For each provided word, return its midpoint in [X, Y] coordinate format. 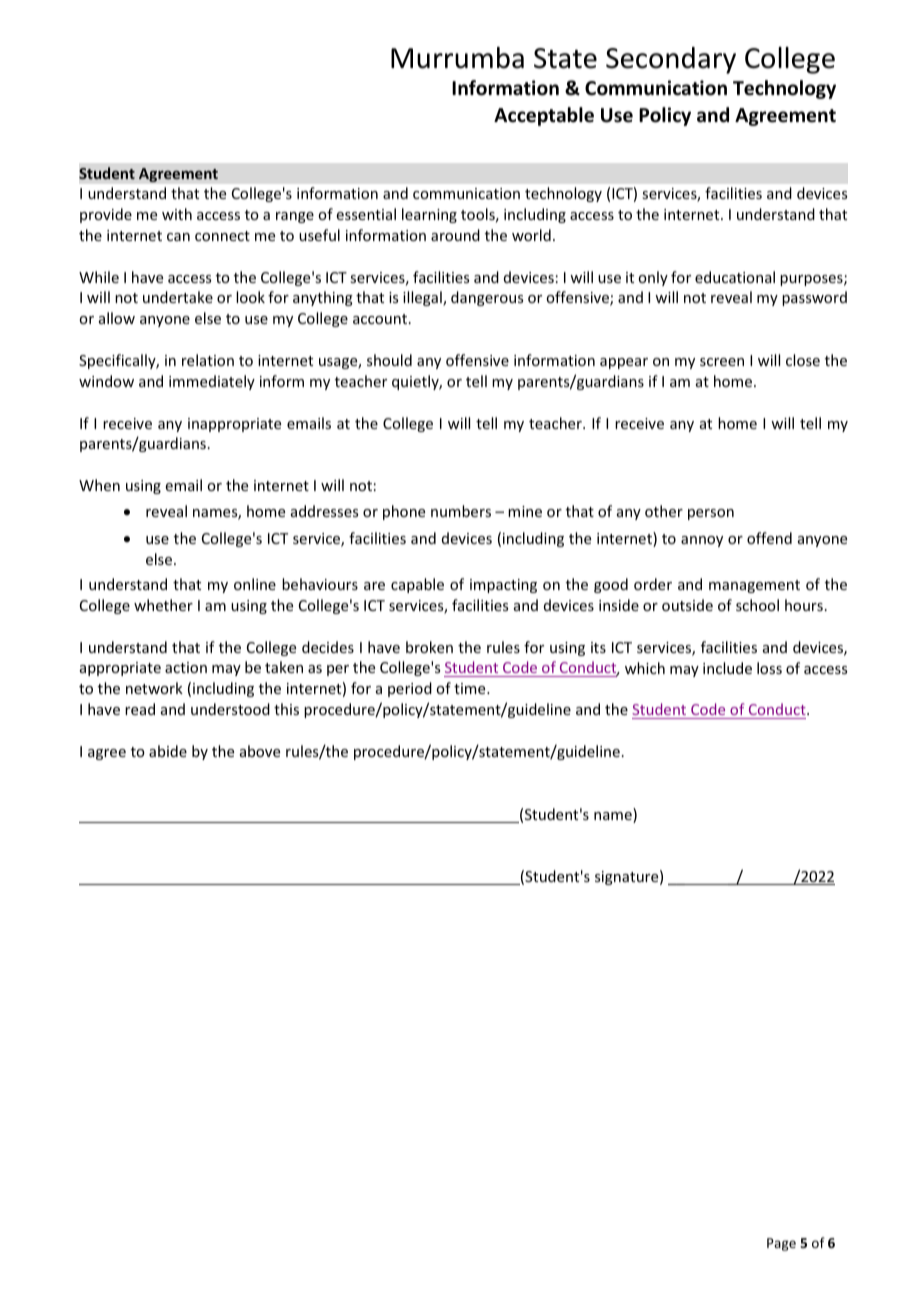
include [727, 668]
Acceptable [544, 116]
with [177, 214]
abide [168, 751]
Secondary [671, 60]
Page [781, 1244]
